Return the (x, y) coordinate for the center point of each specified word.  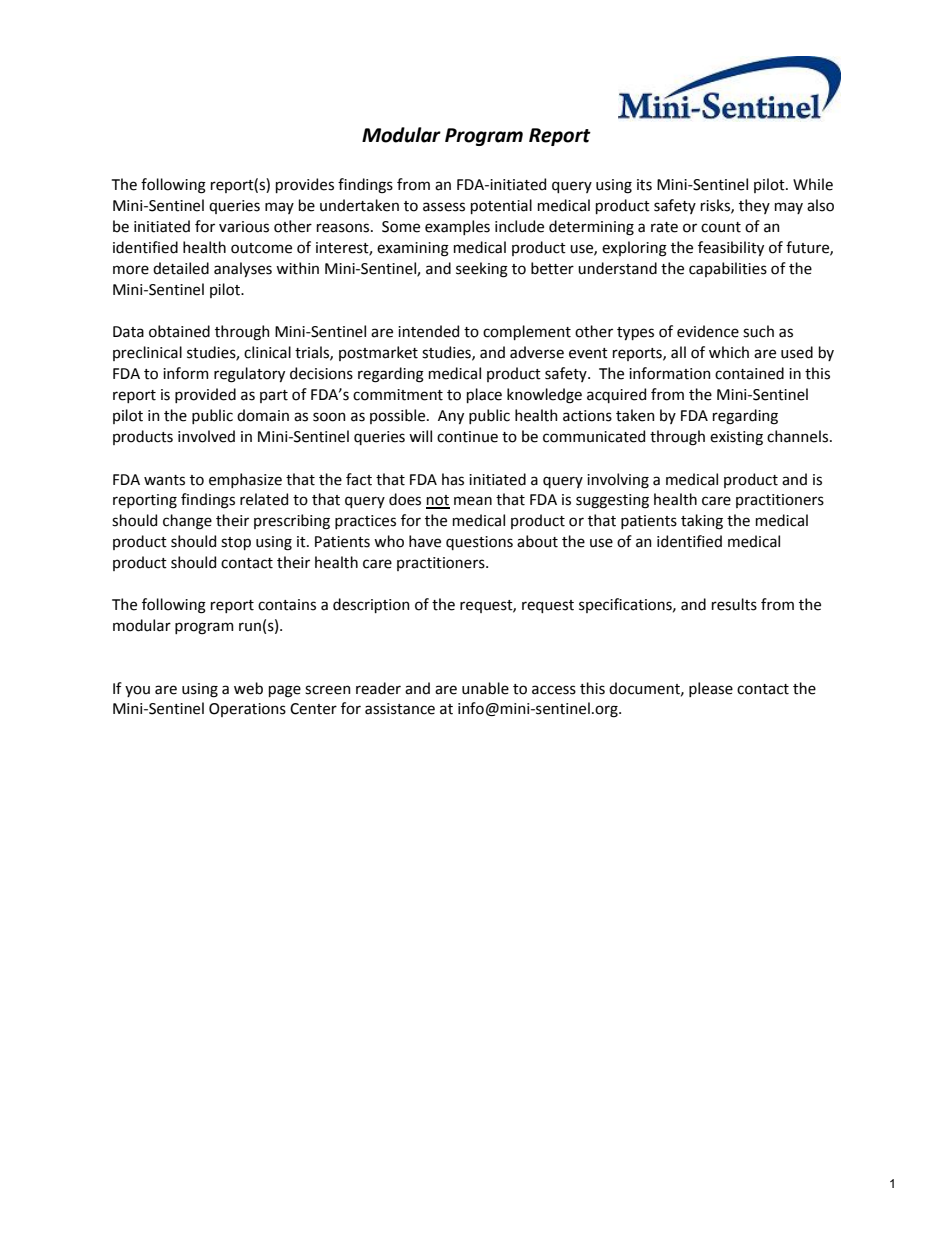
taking (702, 522)
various (244, 227)
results (734, 604)
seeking (482, 270)
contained (749, 373)
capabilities (728, 269)
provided (205, 395)
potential (501, 206)
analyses (243, 269)
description (371, 605)
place (484, 395)
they (754, 206)
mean (473, 501)
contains (287, 605)
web (248, 688)
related (264, 499)
